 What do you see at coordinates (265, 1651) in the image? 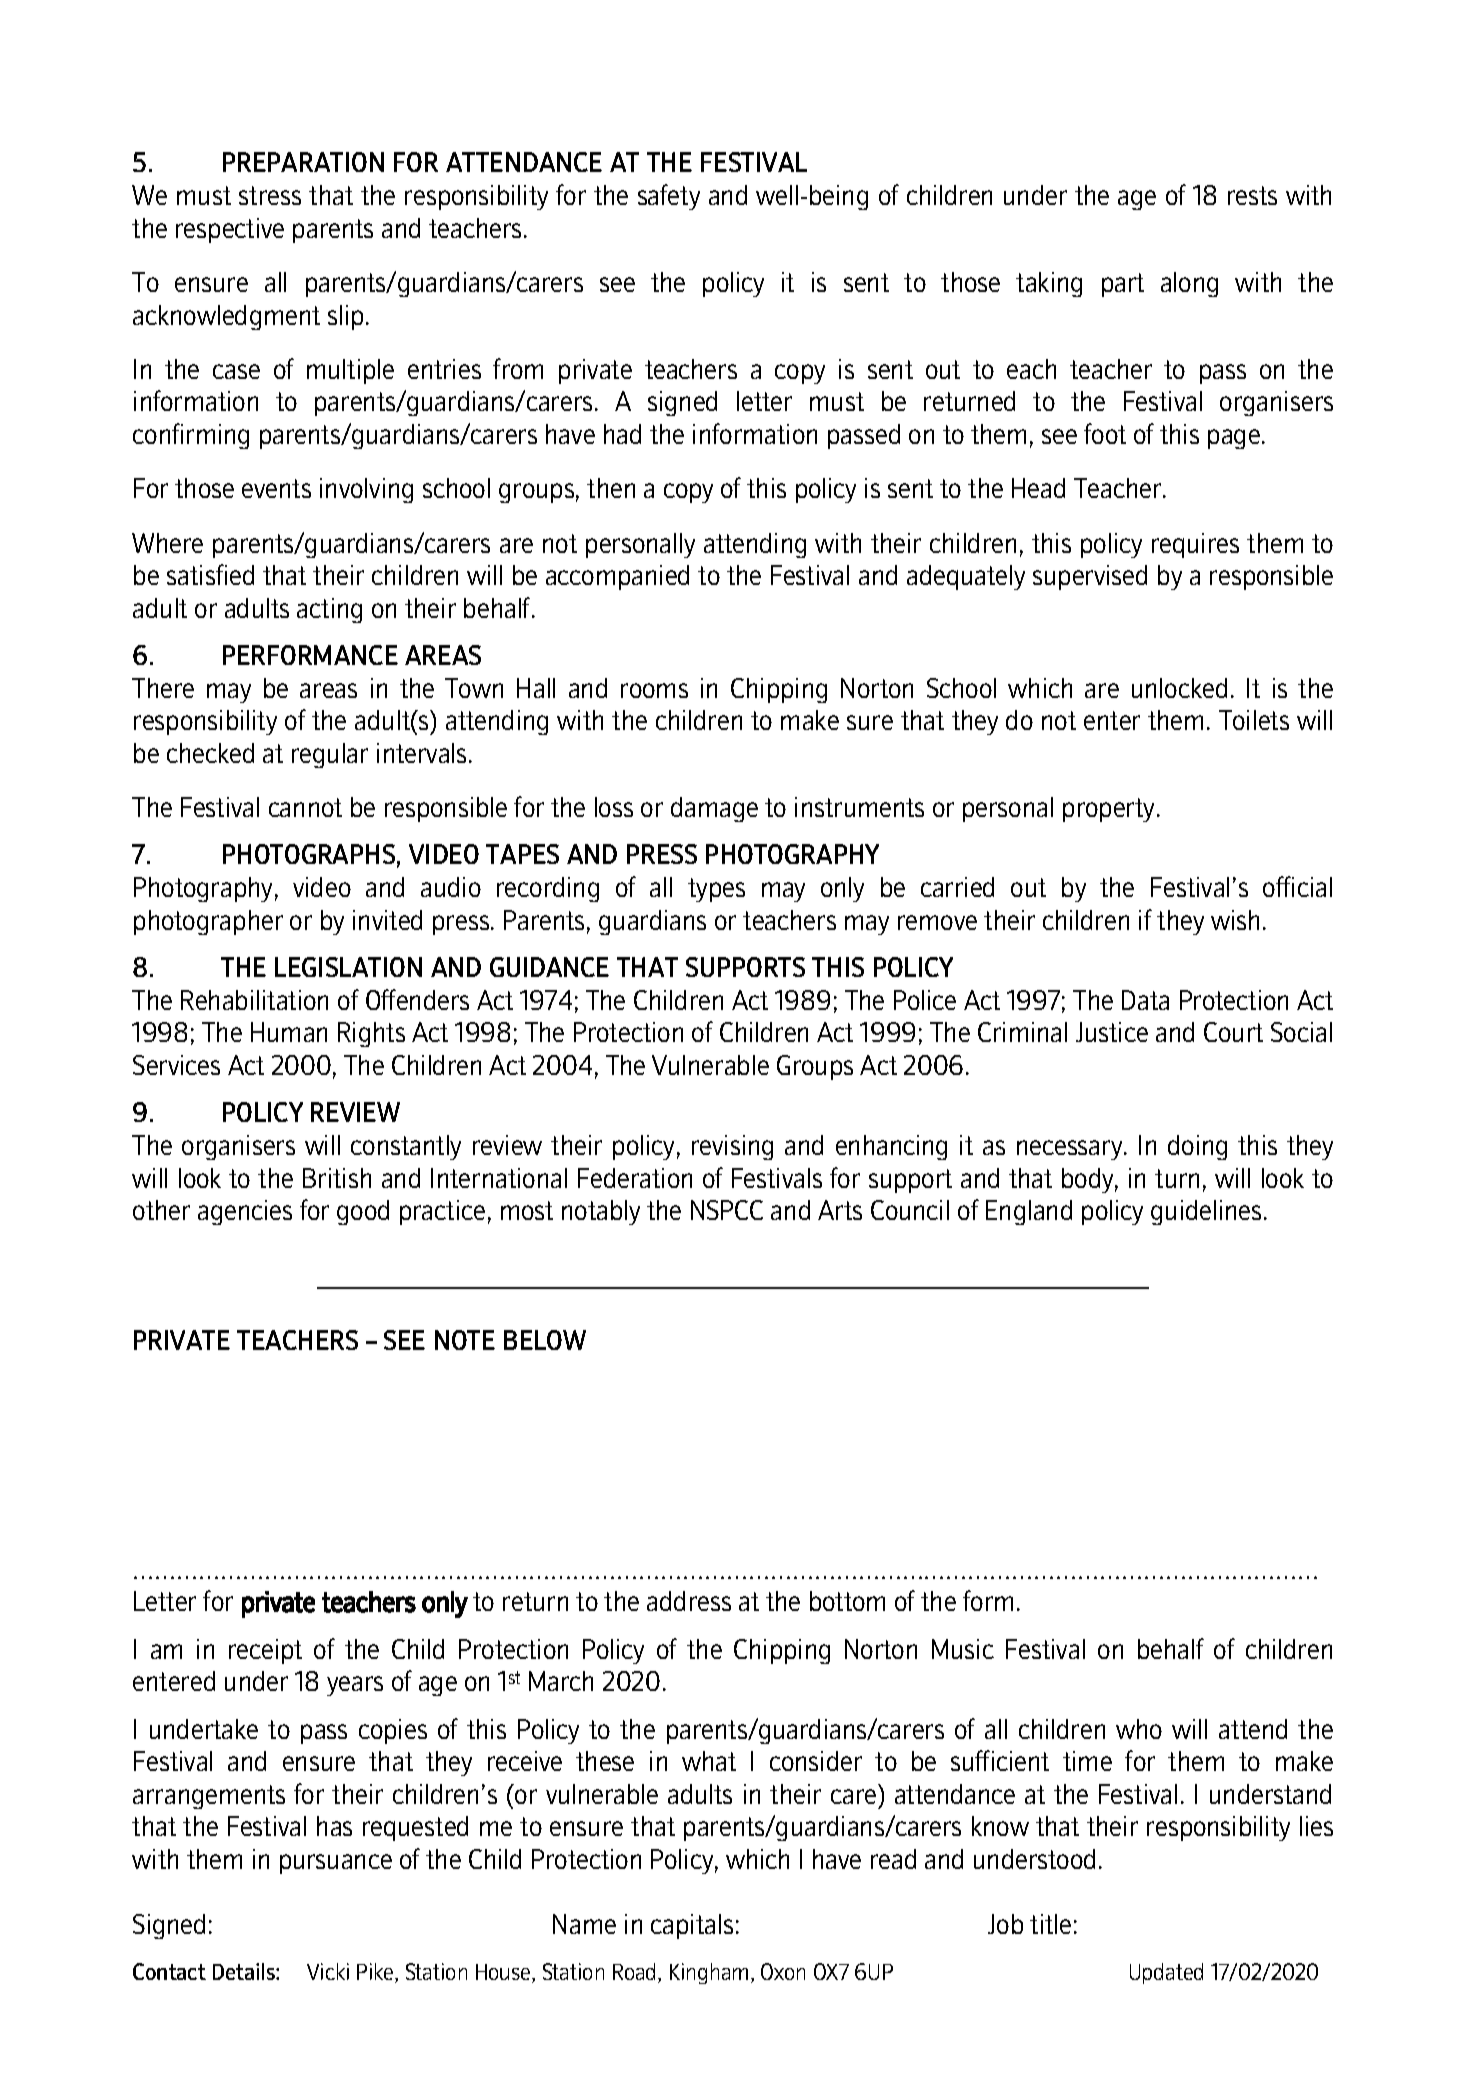
I see `receipt` at bounding box center [265, 1651].
